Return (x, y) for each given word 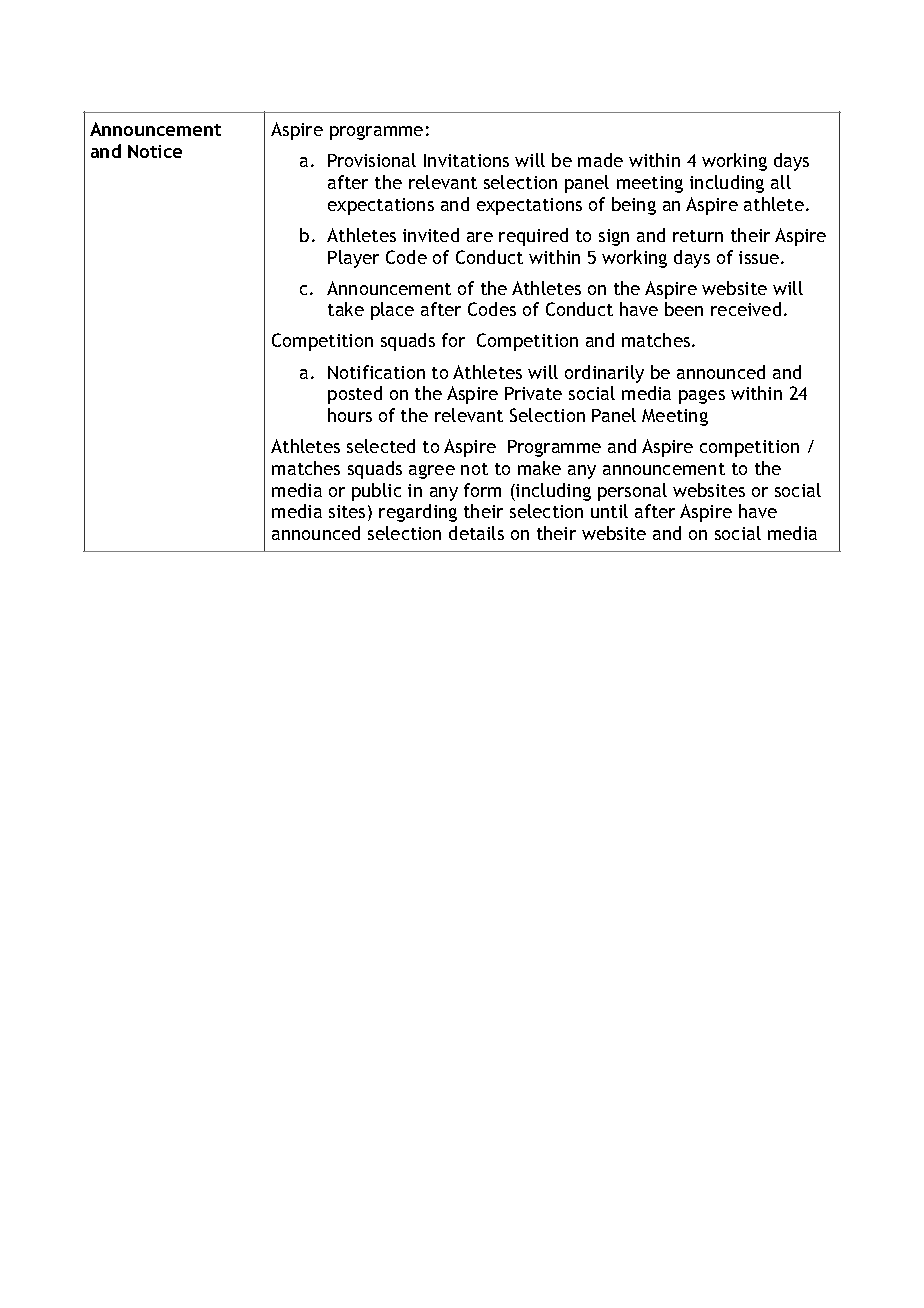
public (376, 492)
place (392, 311)
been (684, 309)
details (476, 533)
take (346, 309)
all (781, 182)
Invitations (466, 160)
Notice (155, 151)
